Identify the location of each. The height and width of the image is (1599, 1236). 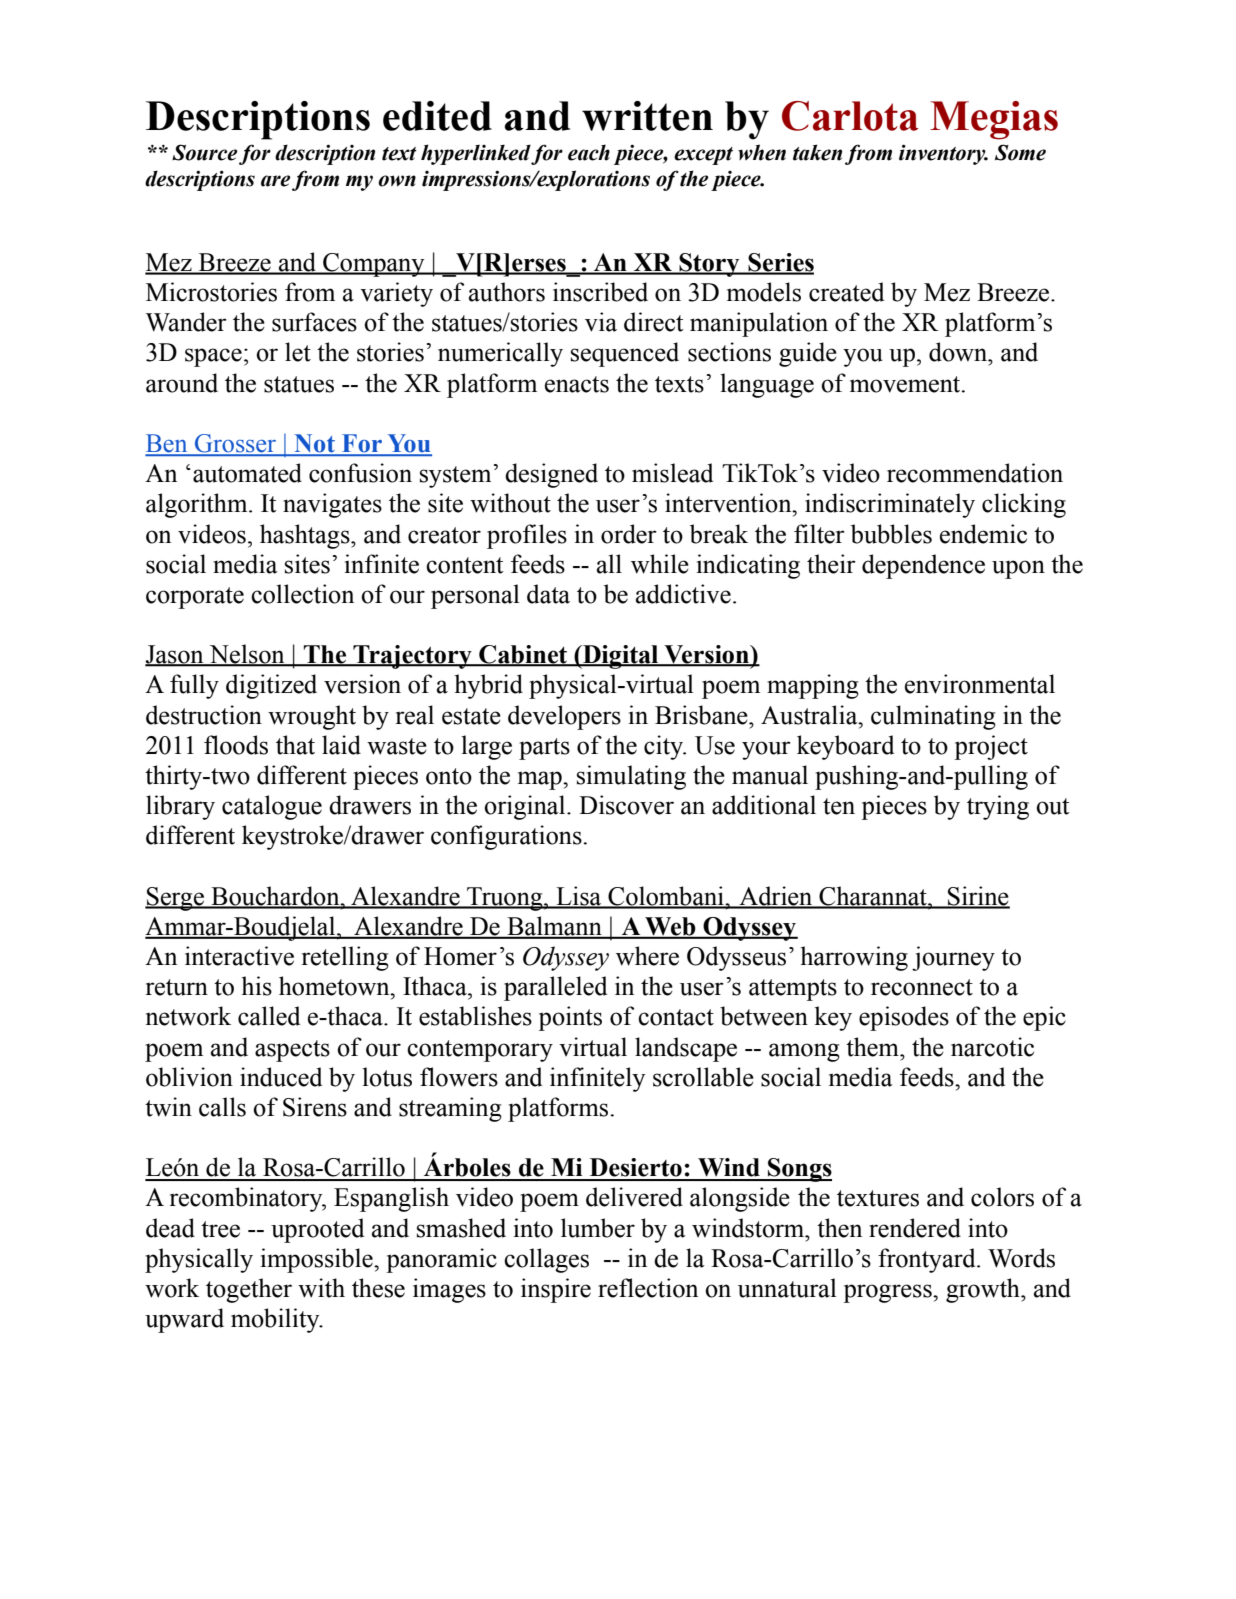
(589, 152).
